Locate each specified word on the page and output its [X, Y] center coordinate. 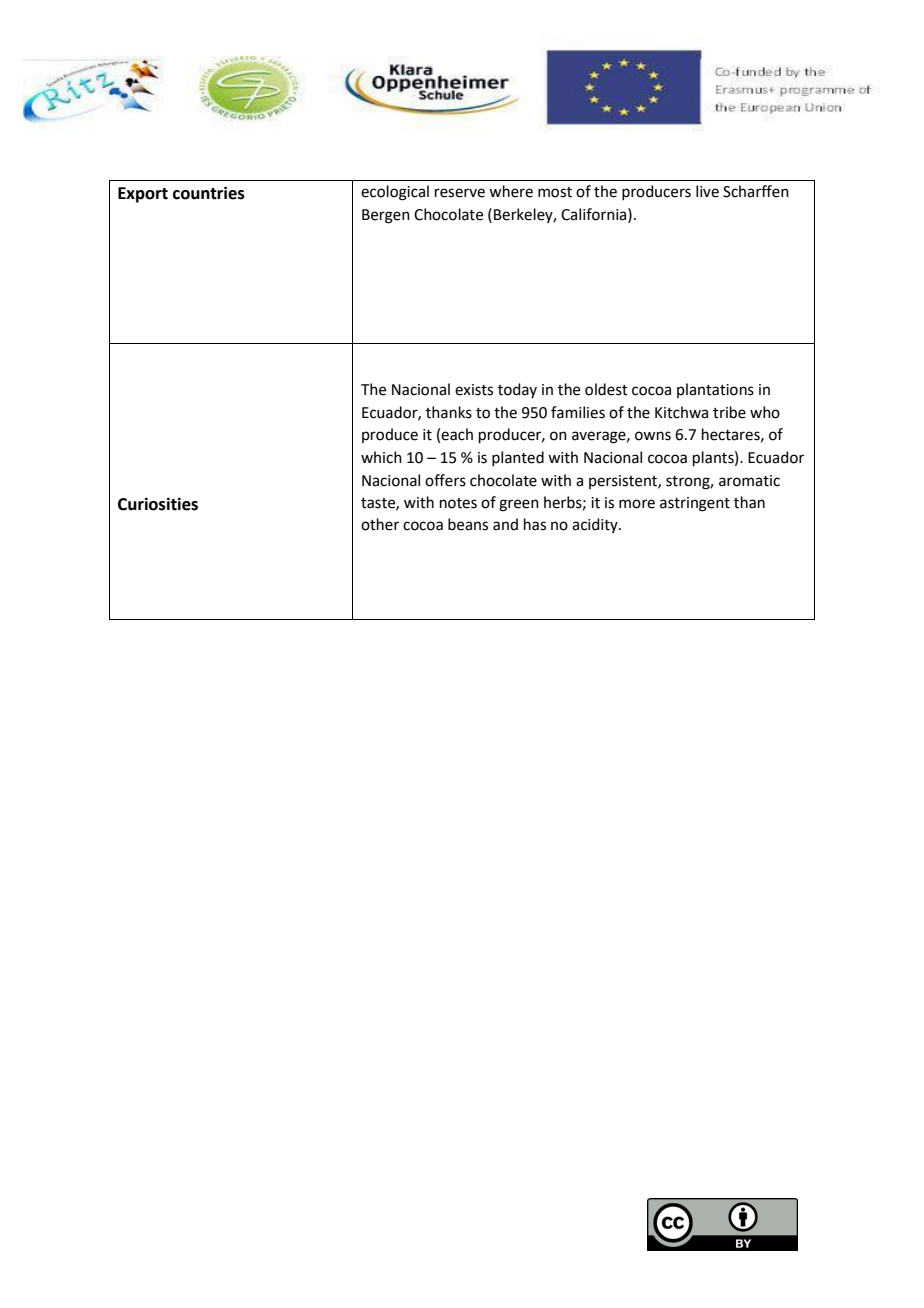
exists [474, 390]
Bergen [386, 216]
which [381, 457]
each [457, 434]
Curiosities [158, 504]
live [707, 191]
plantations [715, 390]
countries [209, 193]
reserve [460, 193]
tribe [729, 412]
